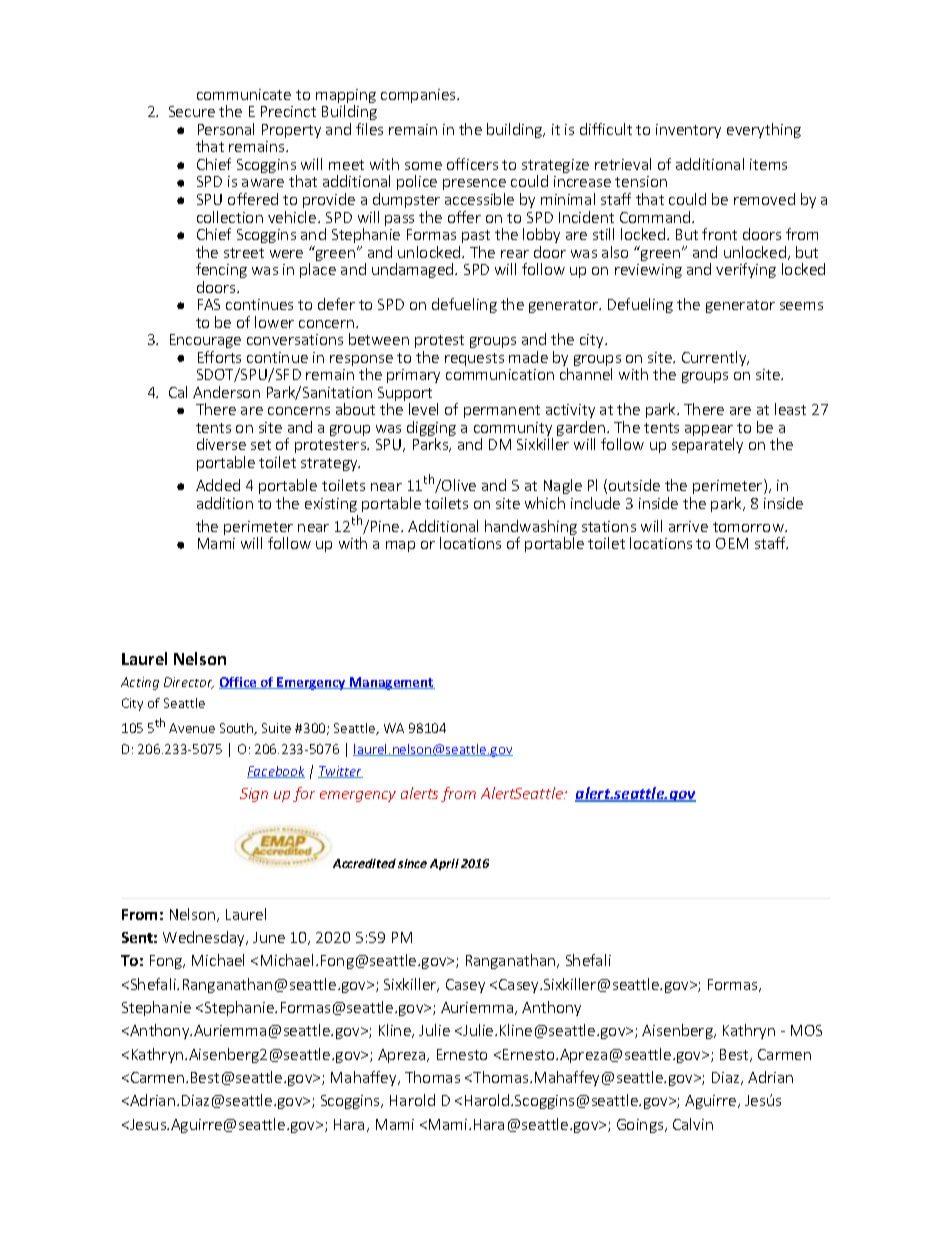 The height and width of the image is (1233, 952). What do you see at coordinates (226, 129) in the image?
I see `Personal` at bounding box center [226, 129].
